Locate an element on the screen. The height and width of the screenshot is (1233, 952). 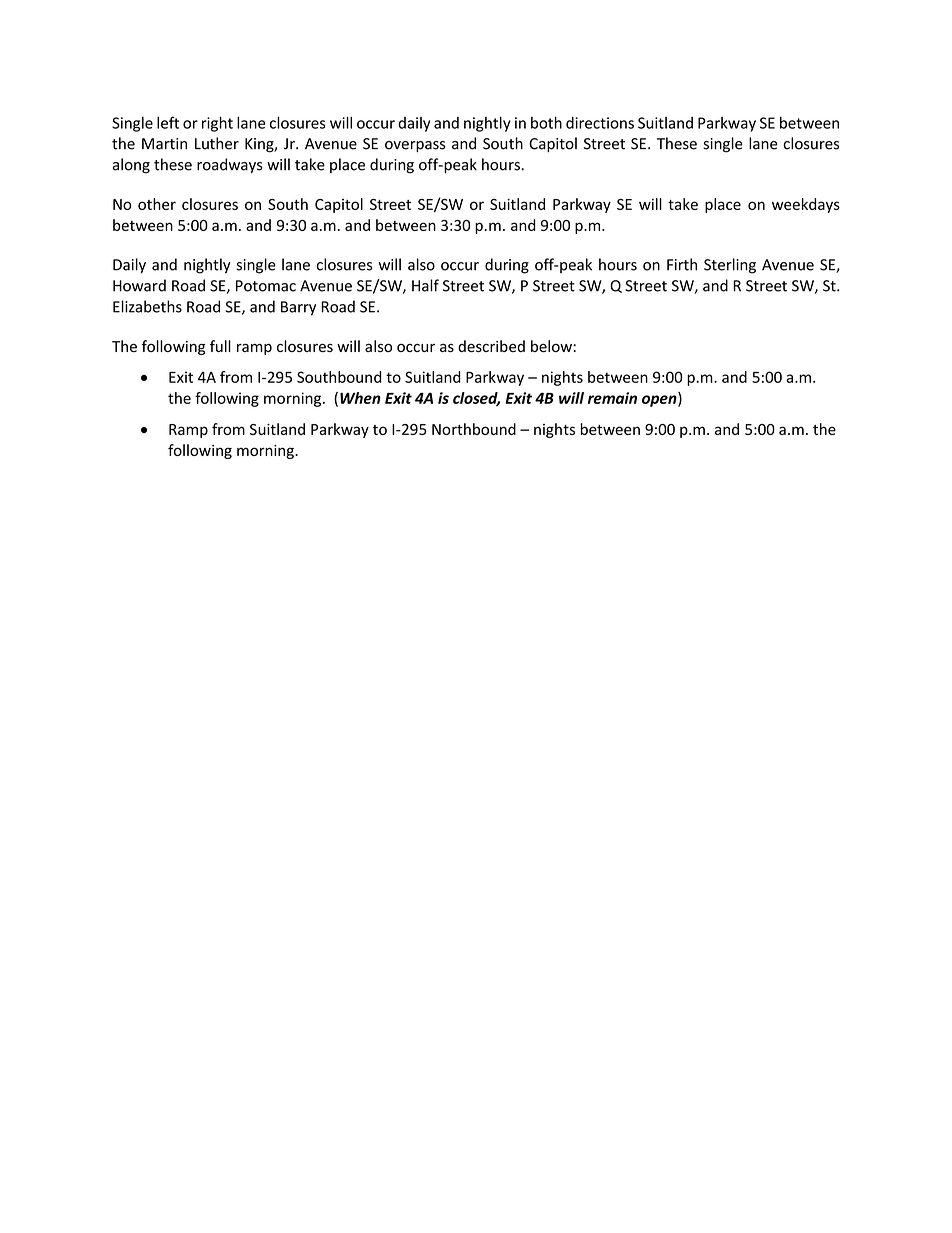
Sterling is located at coordinates (730, 266).
